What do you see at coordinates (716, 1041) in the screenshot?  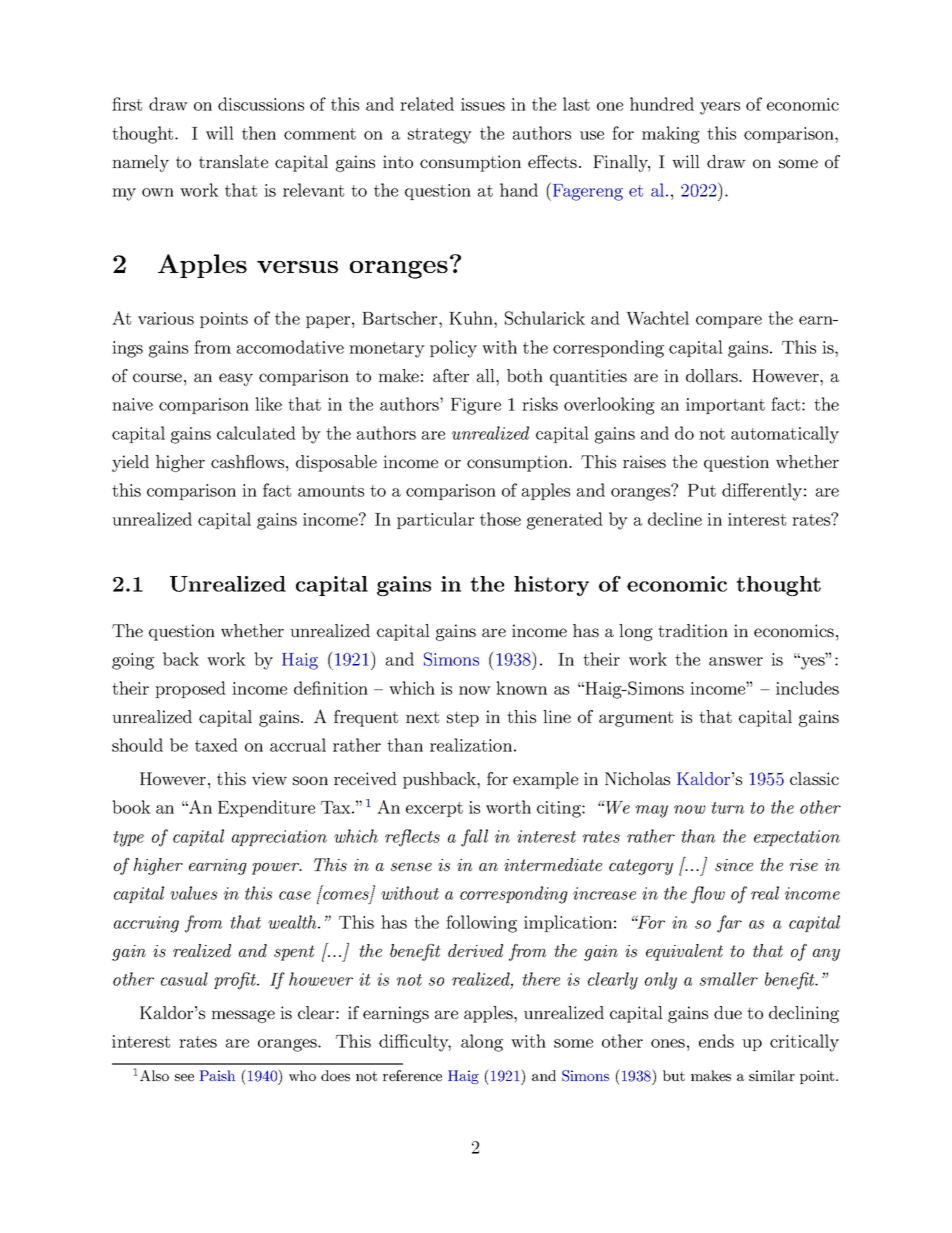 I see `ends` at bounding box center [716, 1041].
